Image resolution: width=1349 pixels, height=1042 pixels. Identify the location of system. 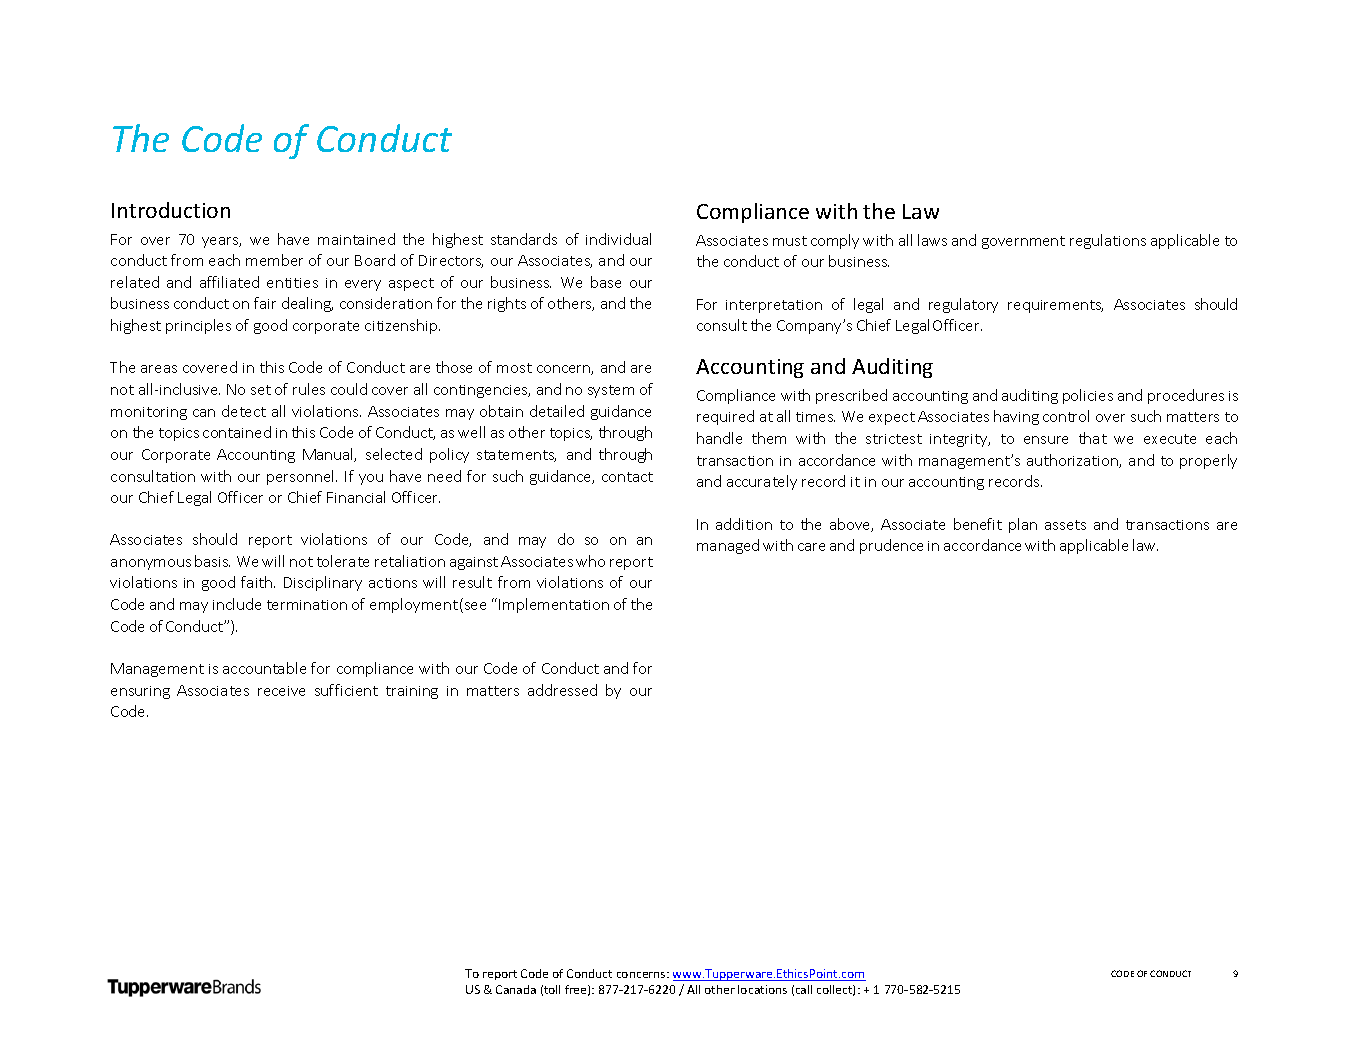
(611, 391).
